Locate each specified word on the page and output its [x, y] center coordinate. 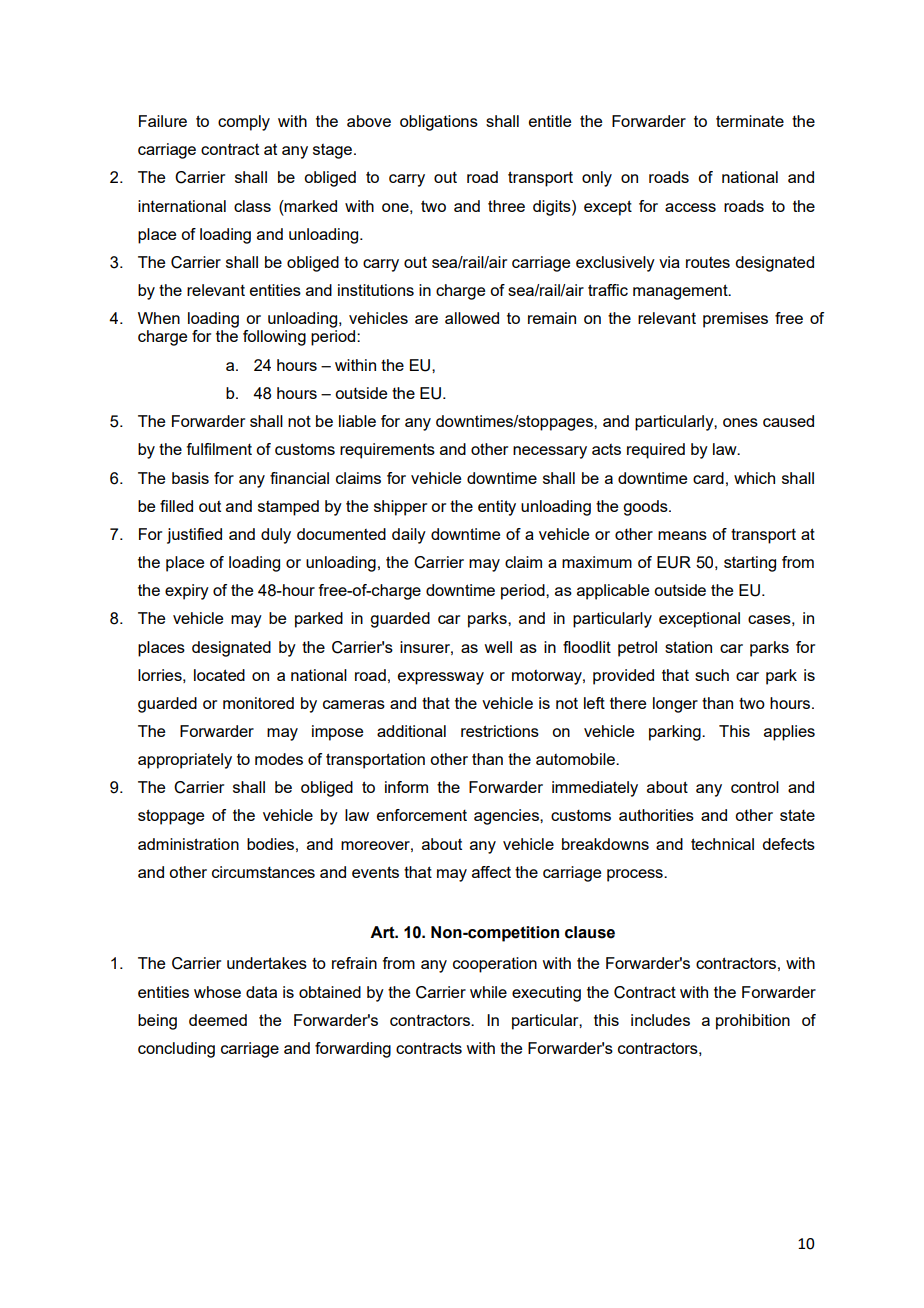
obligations [439, 123]
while [488, 992]
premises [735, 320]
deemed [218, 1020]
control [755, 787]
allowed [472, 318]
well [498, 647]
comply [244, 123]
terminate [750, 121]
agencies [507, 817]
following [274, 338]
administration [188, 844]
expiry [187, 592]
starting [750, 564]
